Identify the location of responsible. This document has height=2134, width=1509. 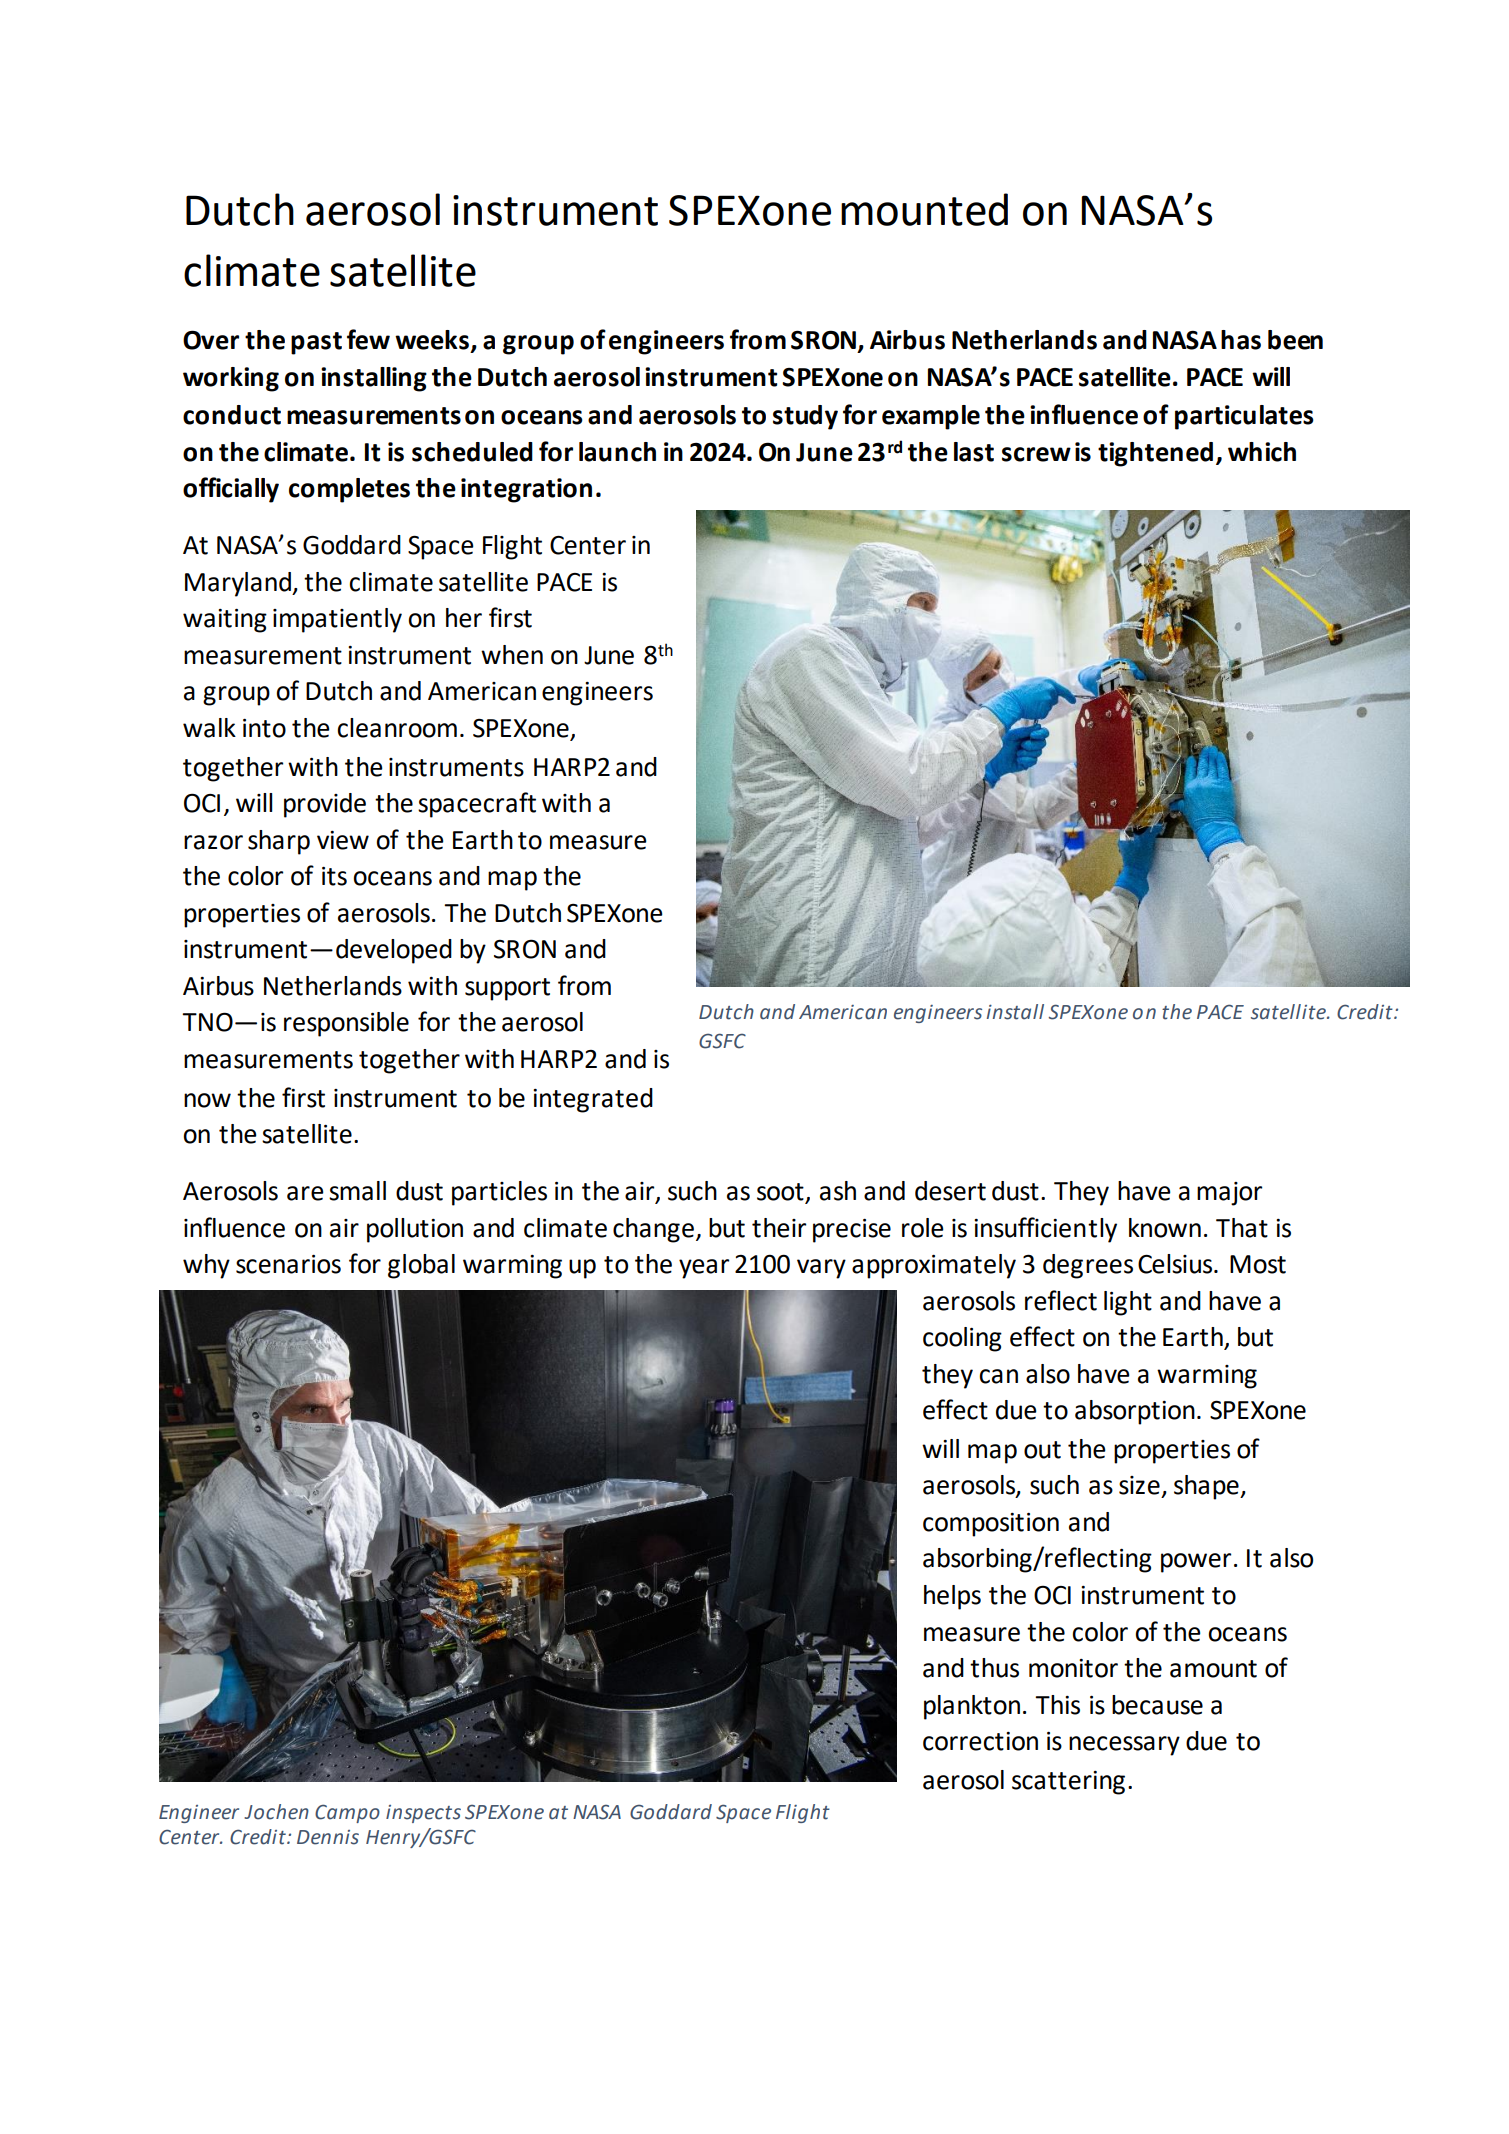
(346, 1024).
